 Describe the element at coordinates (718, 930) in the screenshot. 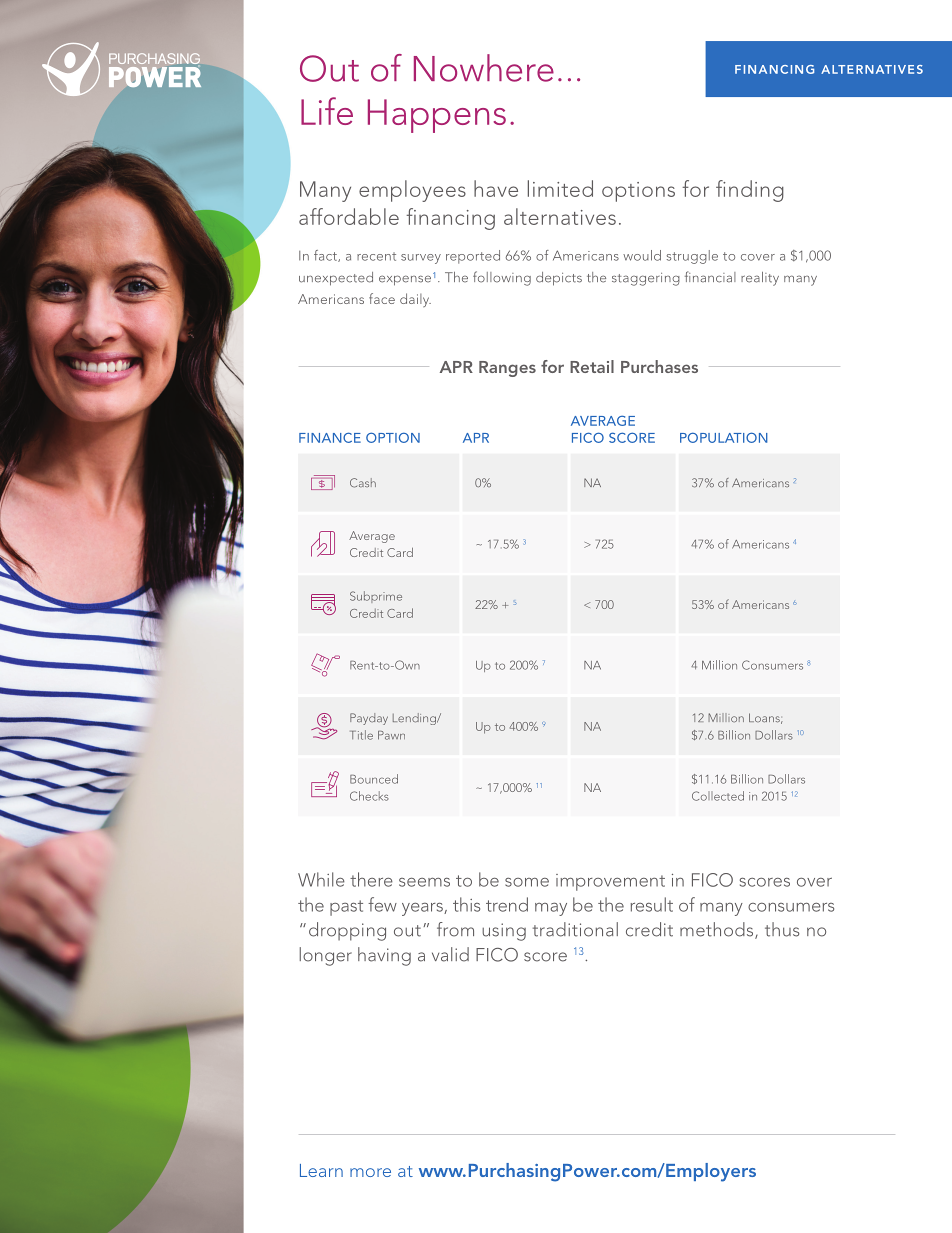

I see `methods` at that location.
